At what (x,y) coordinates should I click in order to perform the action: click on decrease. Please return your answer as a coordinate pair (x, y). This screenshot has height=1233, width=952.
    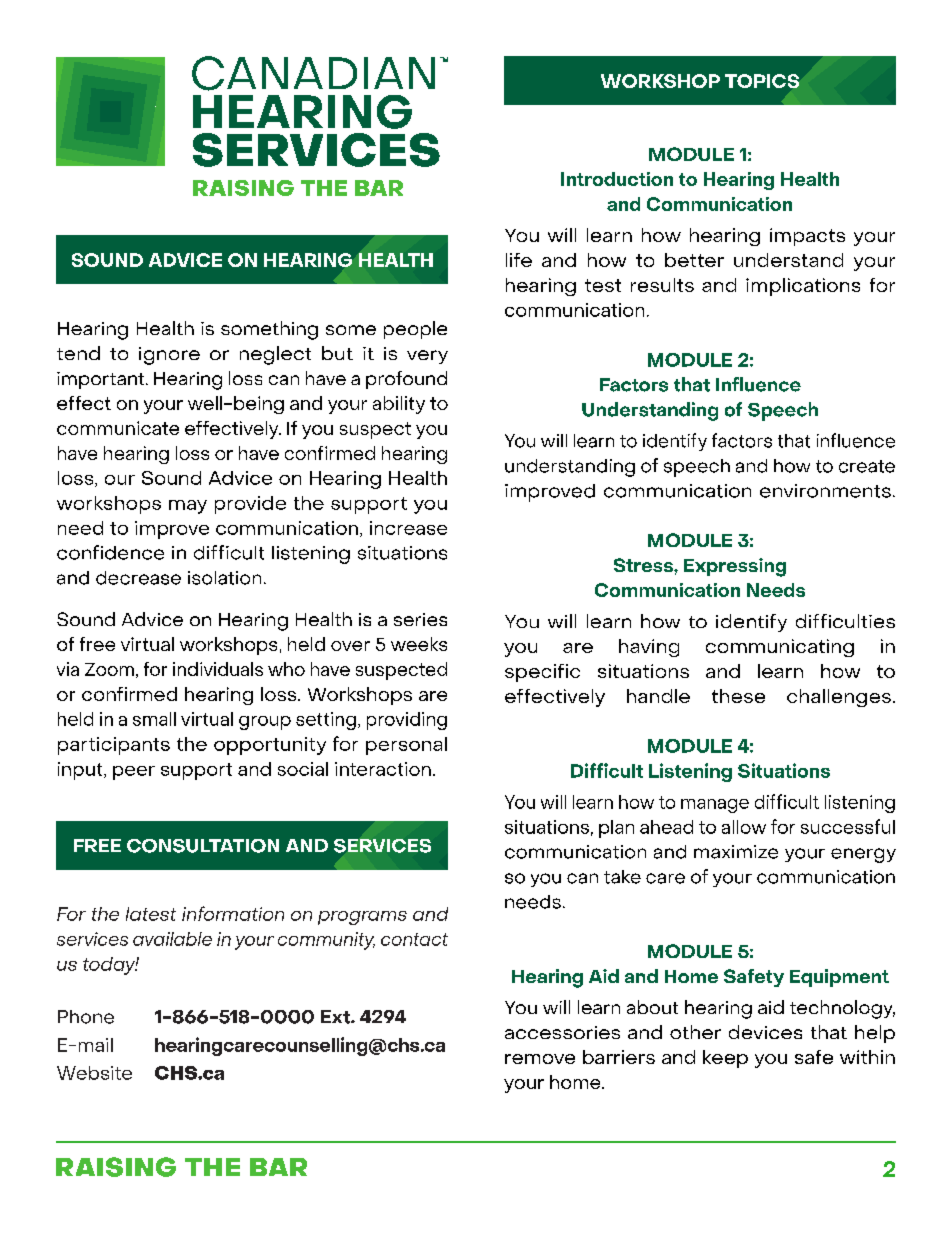
    Looking at the image, I should click on (138, 578).
